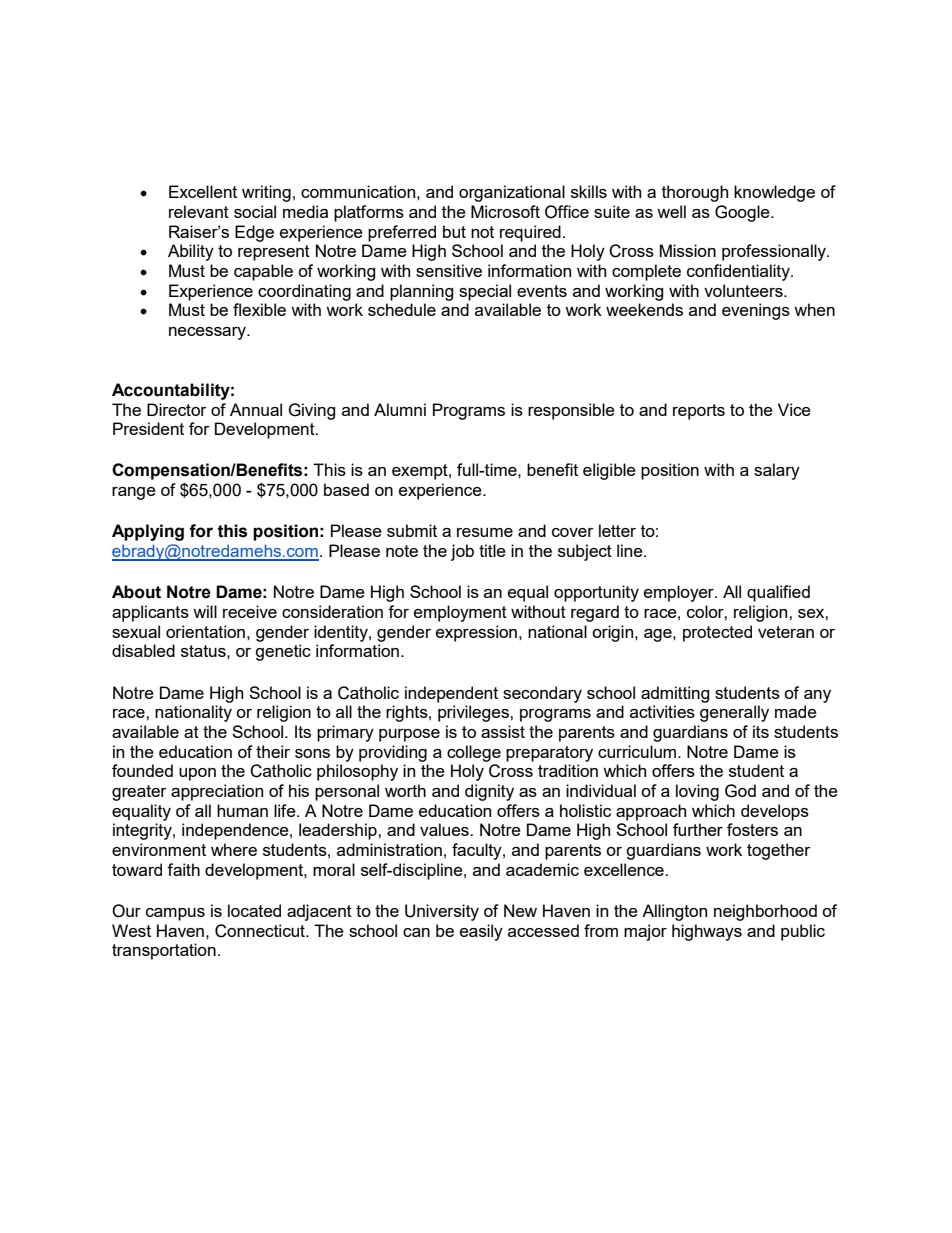  Describe the element at coordinates (481, 932) in the screenshot. I see `easily` at that location.
